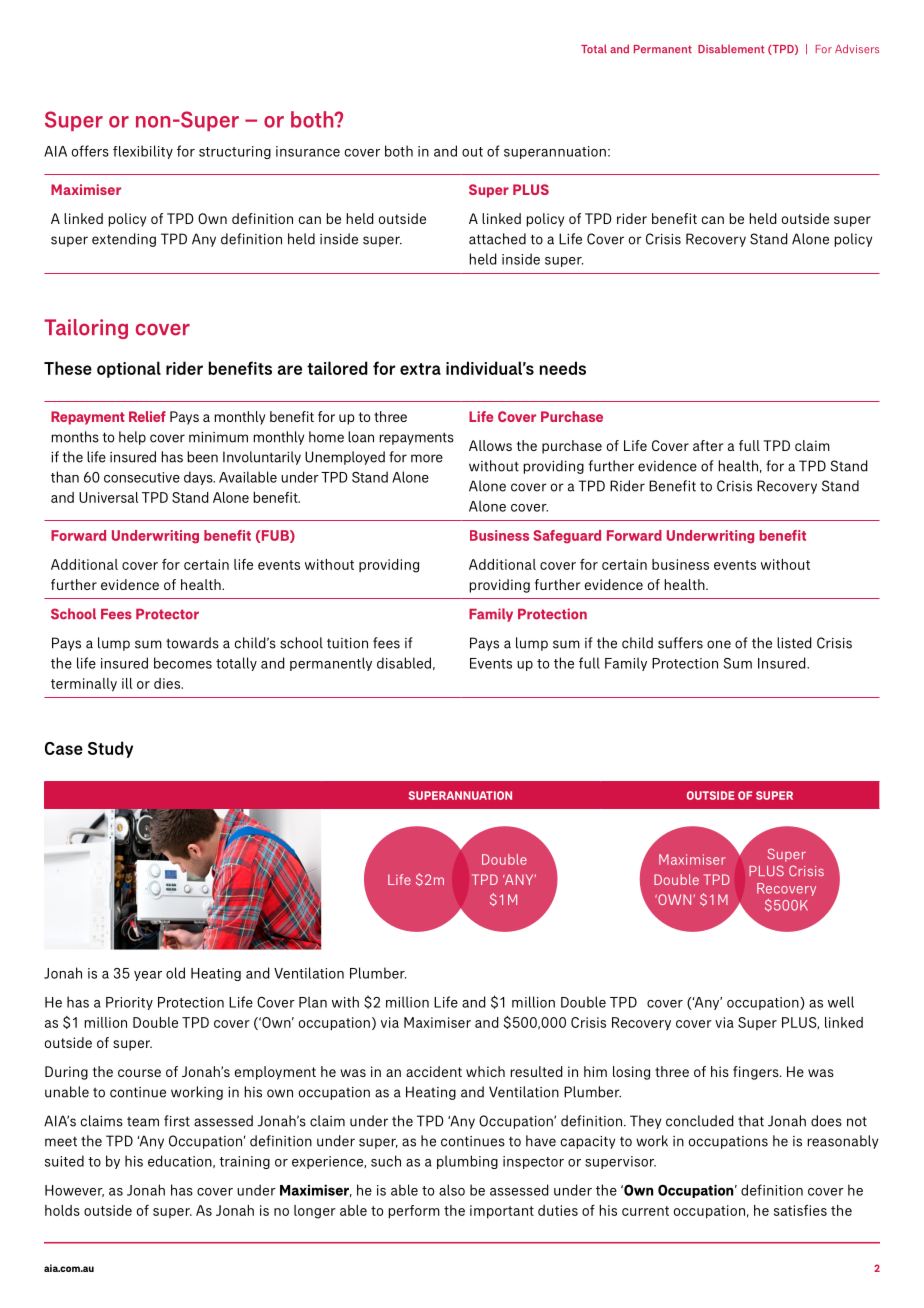 The image size is (924, 1308). I want to click on Allows, so click(490, 445).
